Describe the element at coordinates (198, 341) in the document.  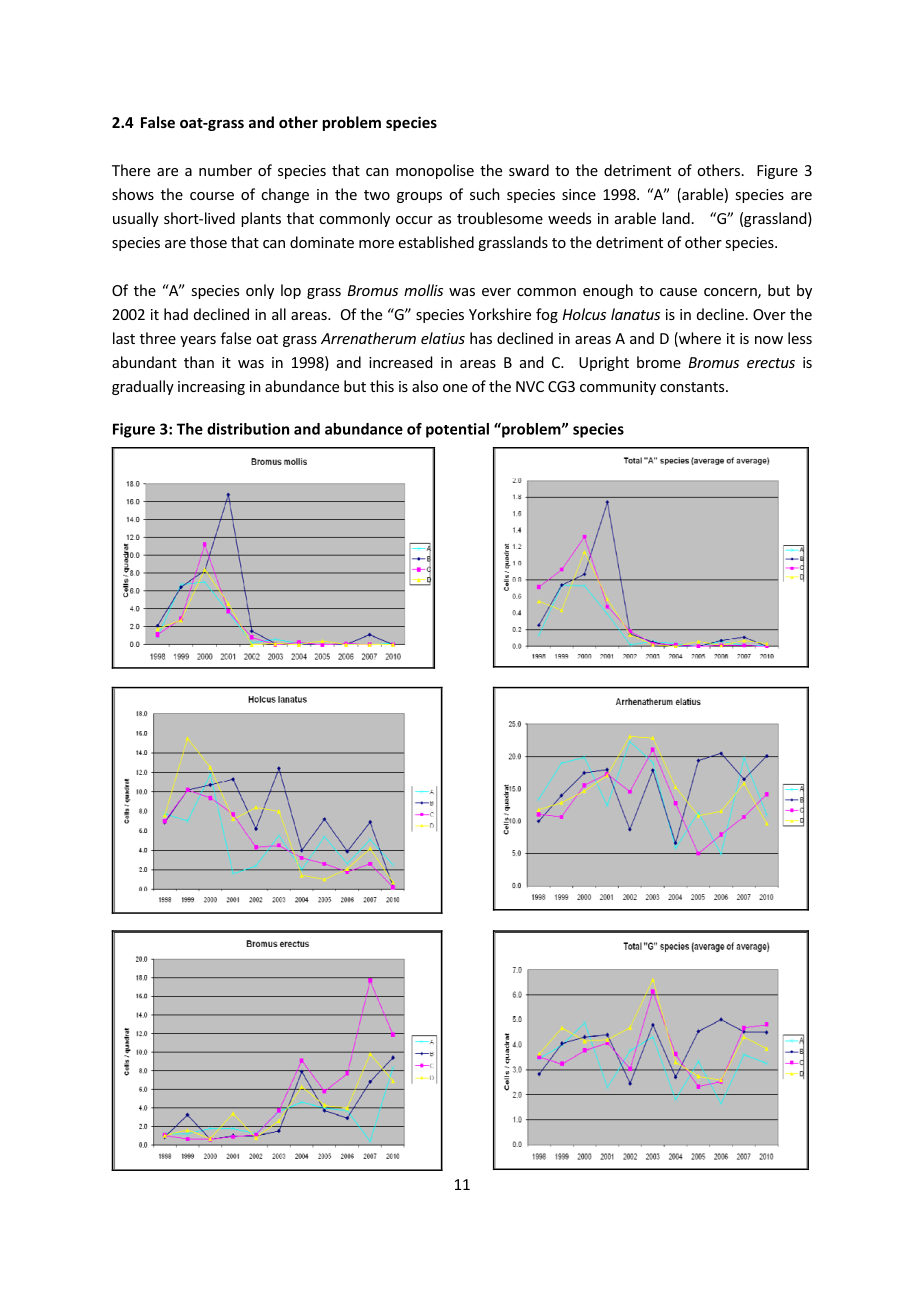
I see `years` at that location.
